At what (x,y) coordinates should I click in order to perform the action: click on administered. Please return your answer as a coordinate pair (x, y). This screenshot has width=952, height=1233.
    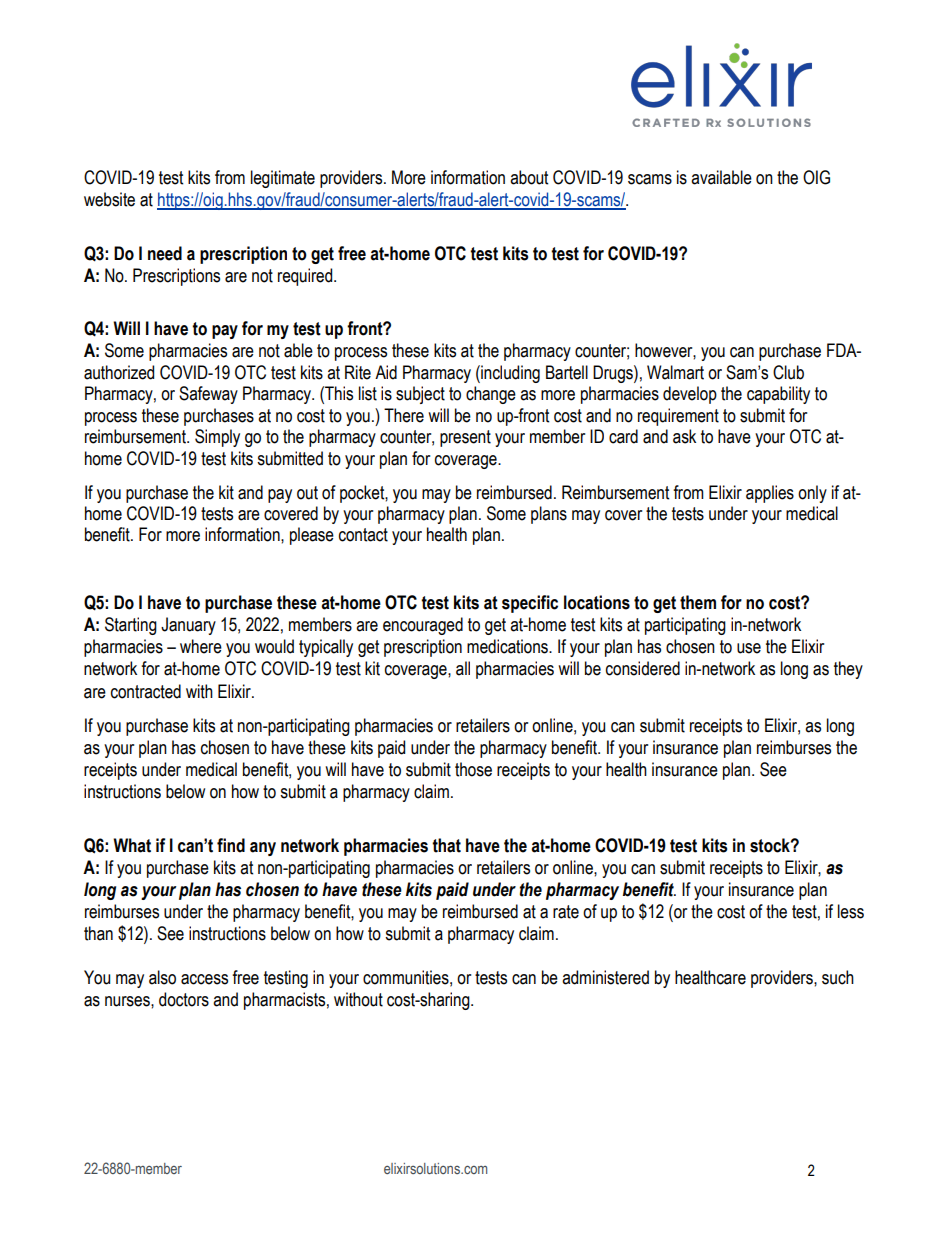
    Looking at the image, I should click on (605, 977).
